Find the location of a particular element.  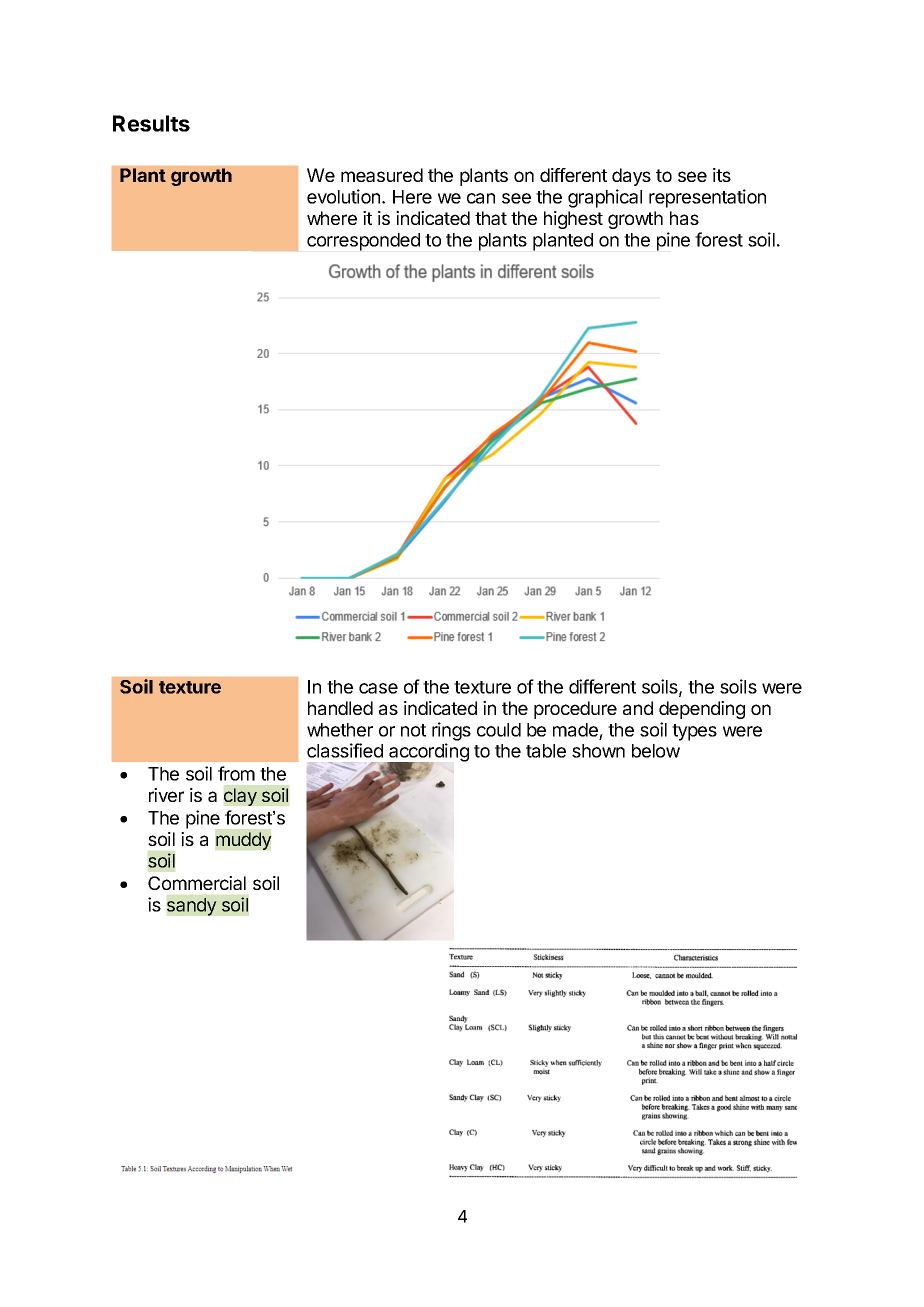

has is located at coordinates (684, 218).
